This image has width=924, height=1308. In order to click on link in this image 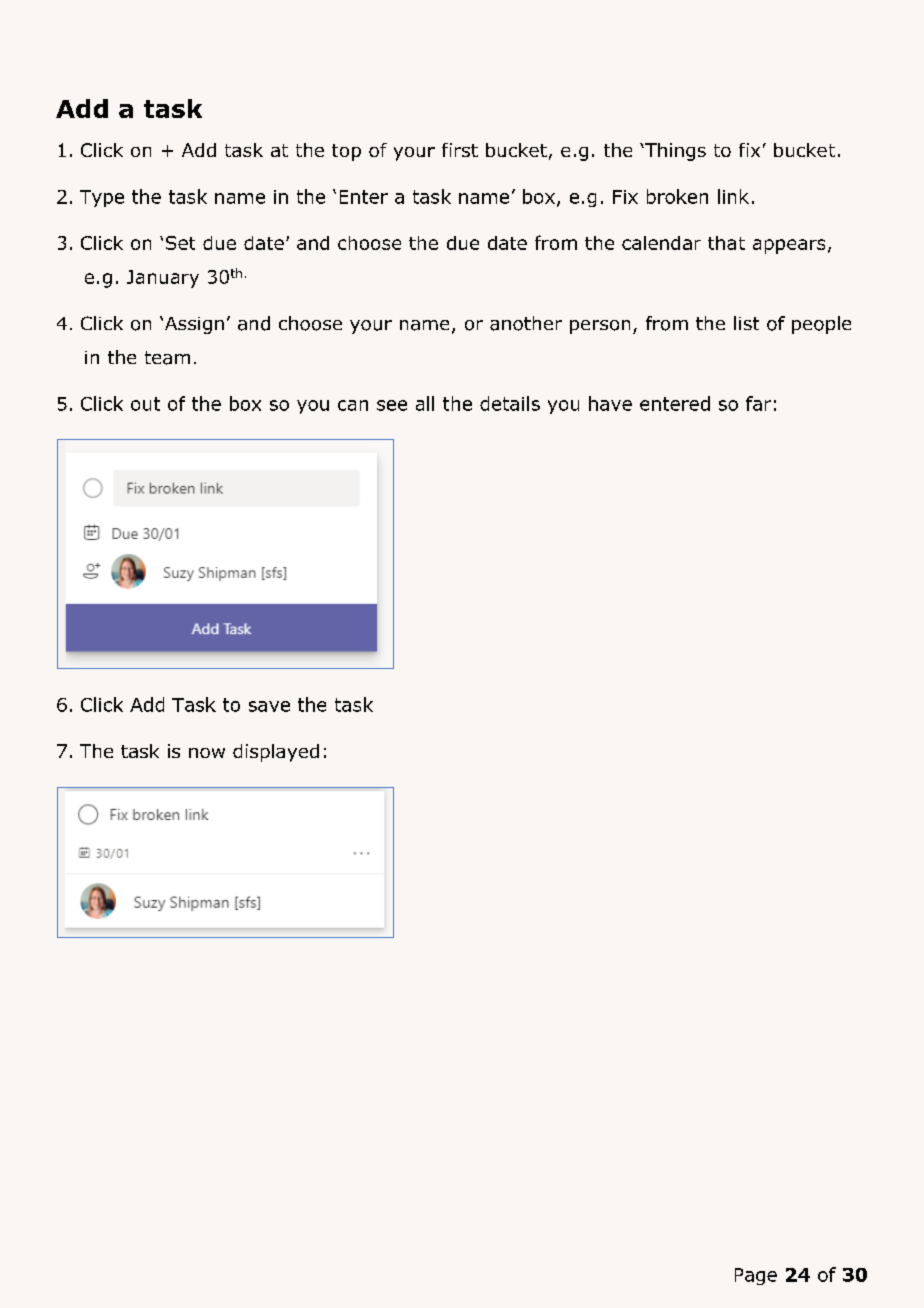, I will do `click(733, 196)`.
